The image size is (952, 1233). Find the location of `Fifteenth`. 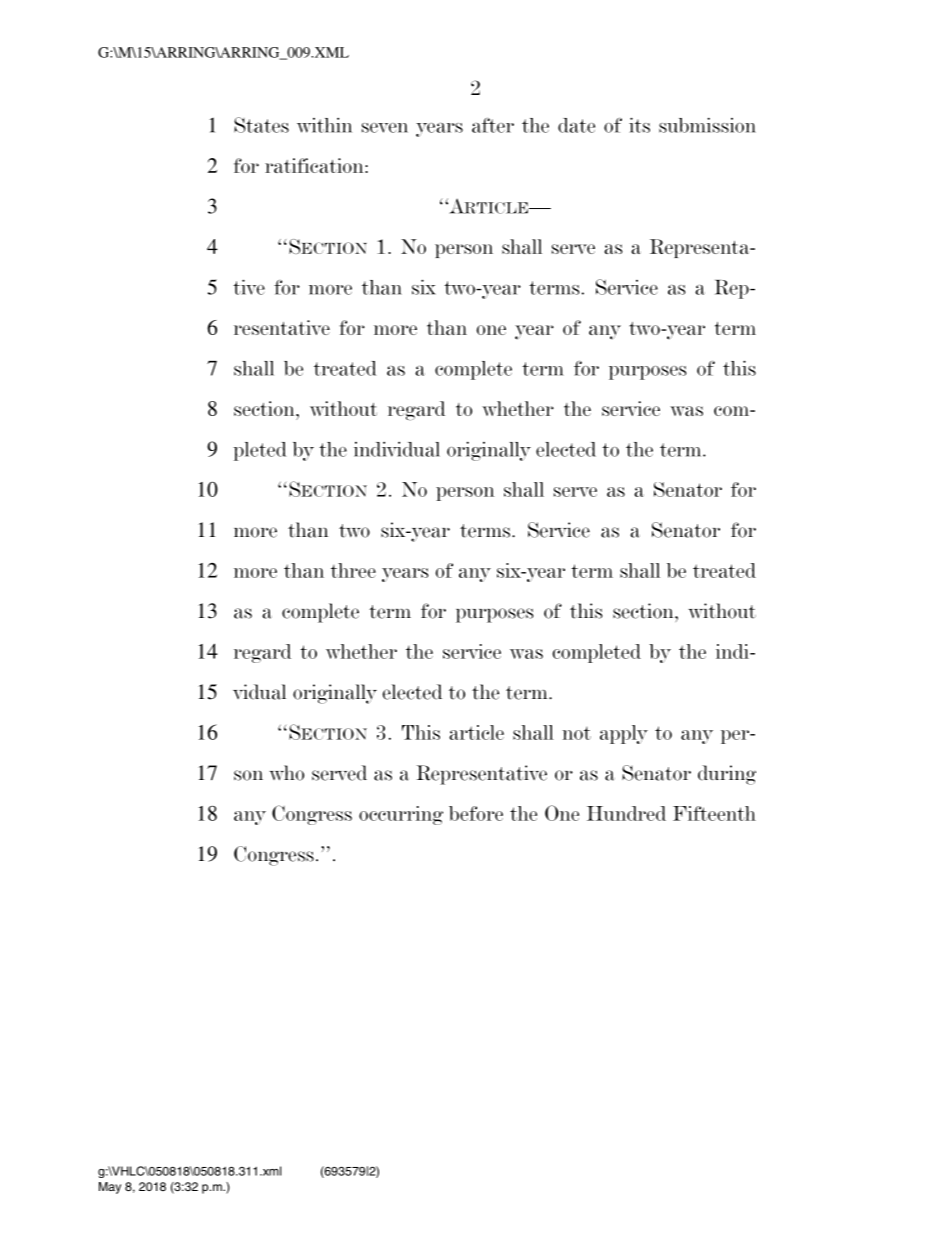

Fifteenth is located at coordinates (714, 813).
